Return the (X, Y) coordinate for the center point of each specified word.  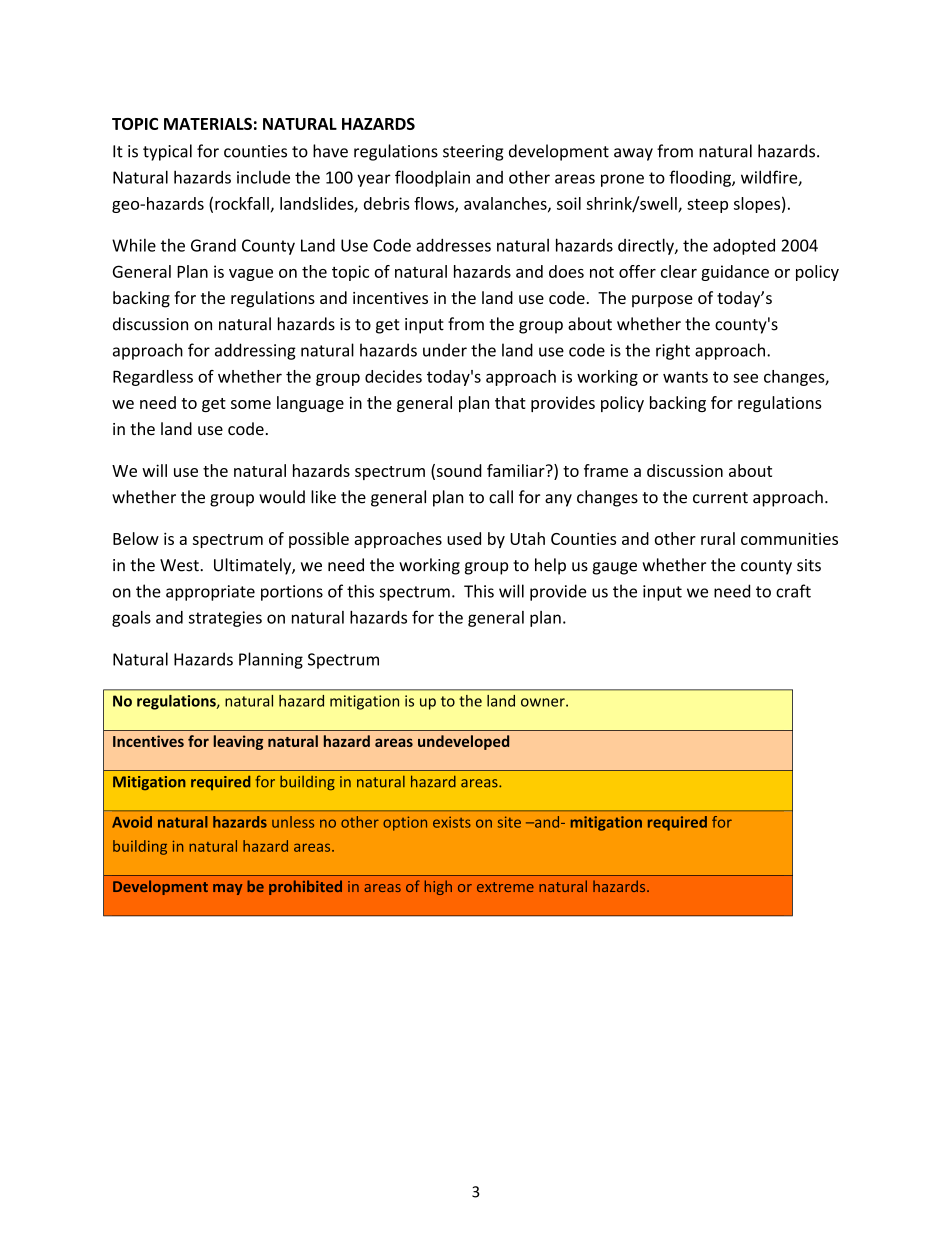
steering (473, 153)
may (227, 889)
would (282, 497)
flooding (701, 178)
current (720, 498)
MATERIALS (208, 124)
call (501, 497)
